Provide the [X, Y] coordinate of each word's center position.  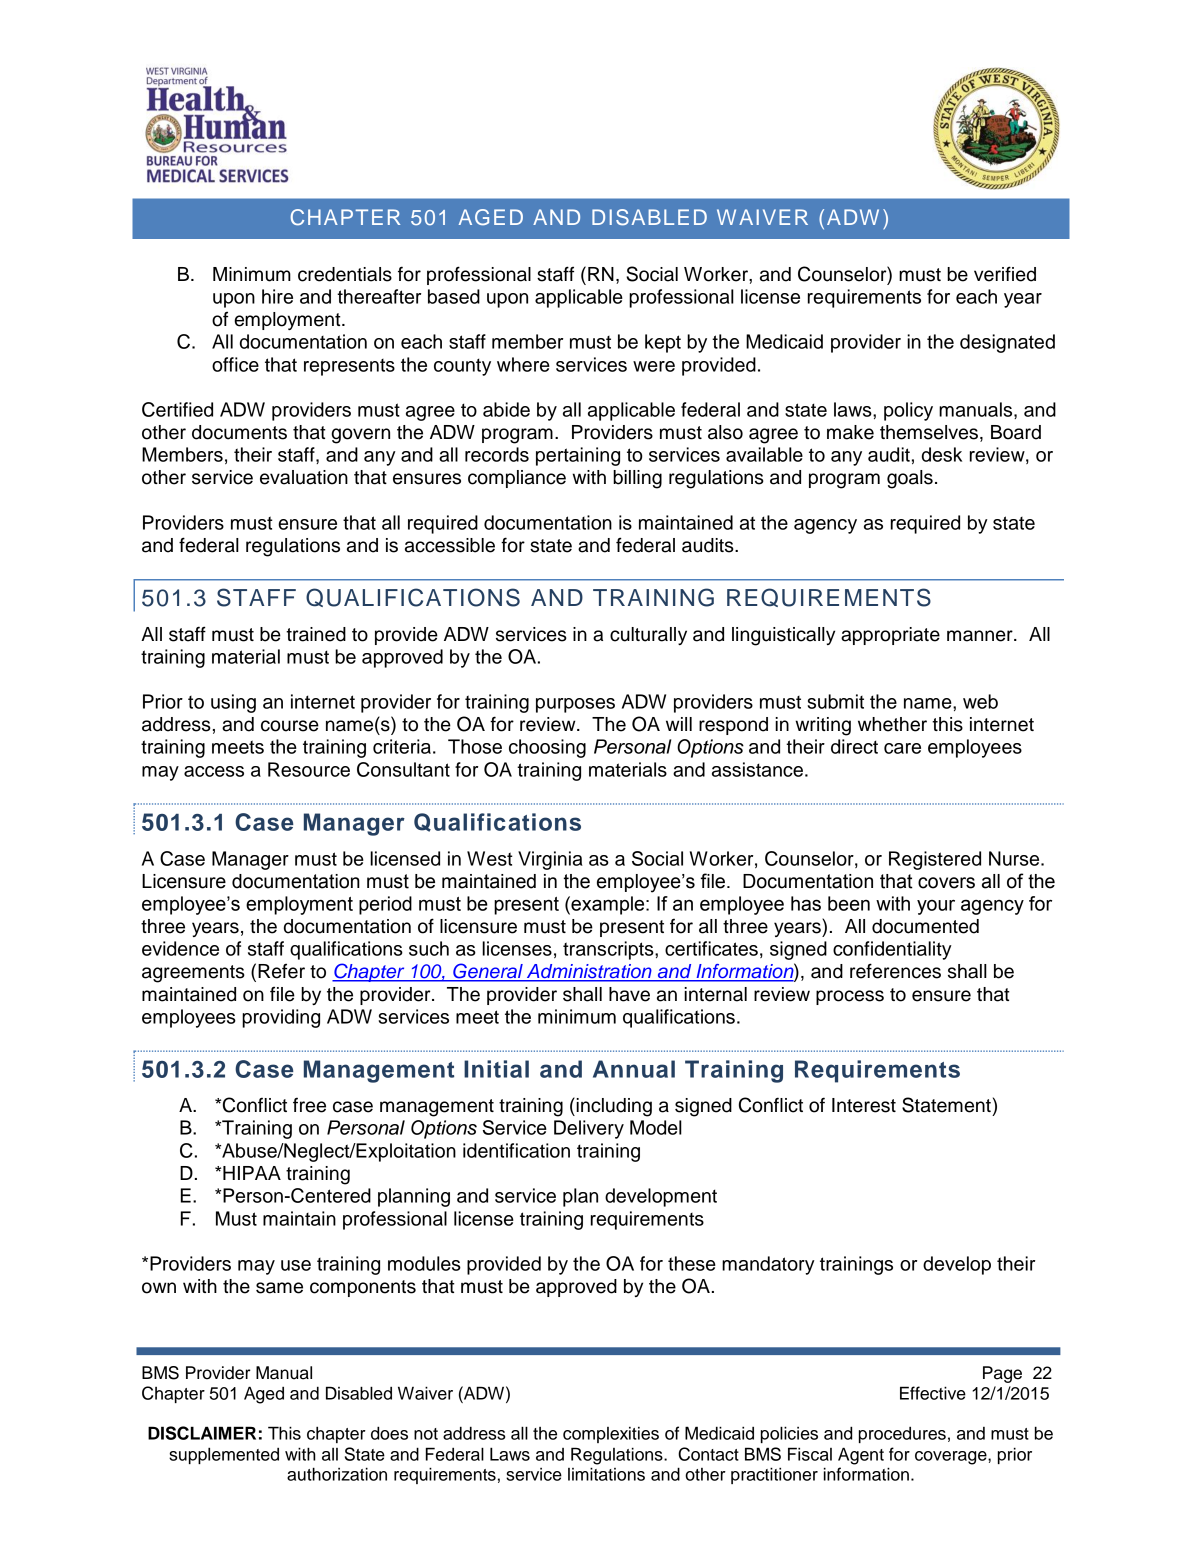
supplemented [224, 1455]
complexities [611, 1435]
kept [663, 343]
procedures [902, 1435]
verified [1005, 274]
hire [277, 296]
